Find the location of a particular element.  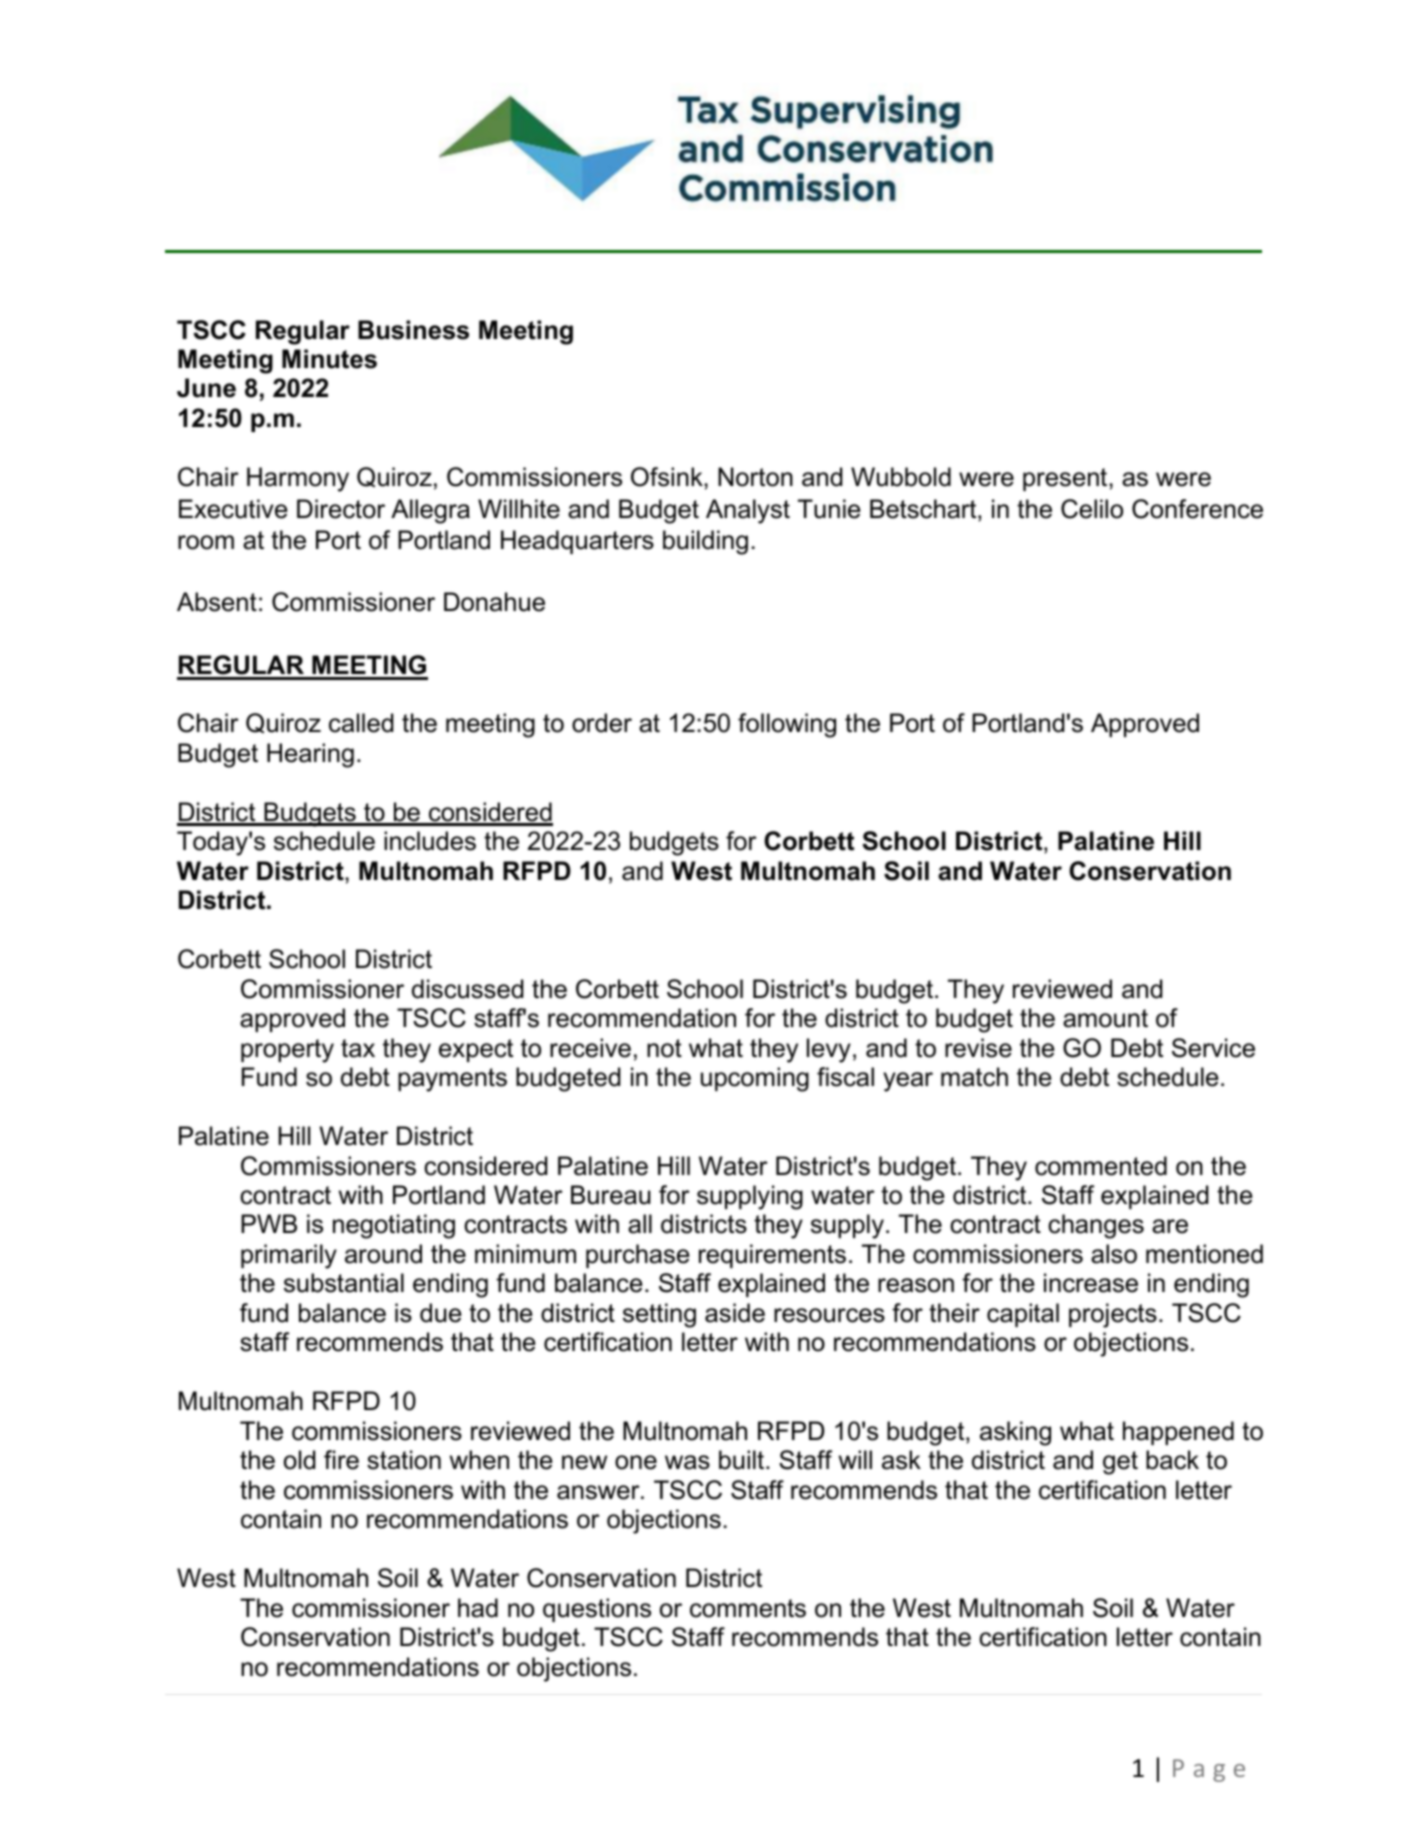

following is located at coordinates (787, 725).
